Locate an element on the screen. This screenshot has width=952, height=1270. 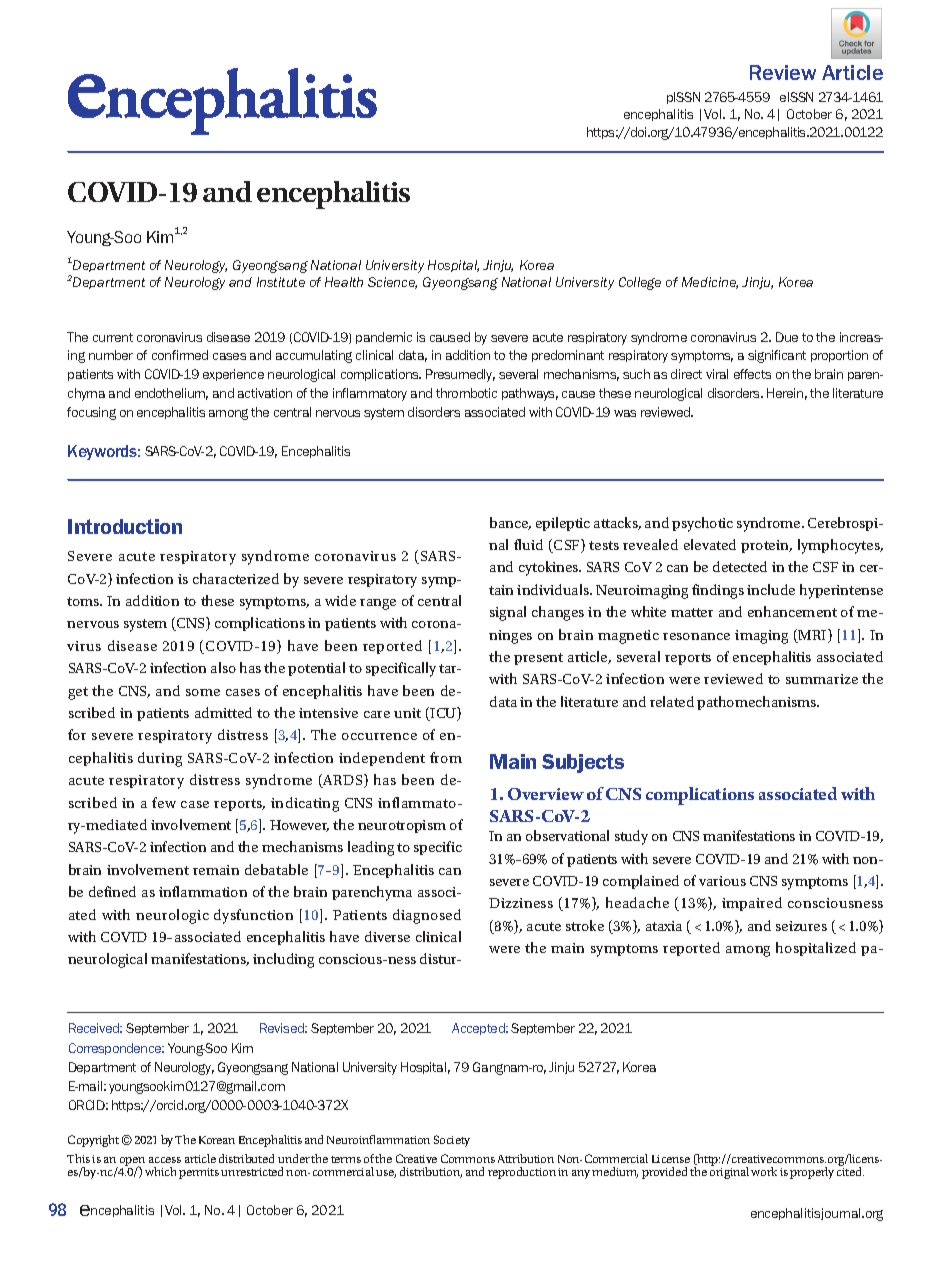
current is located at coordinates (113, 337).
